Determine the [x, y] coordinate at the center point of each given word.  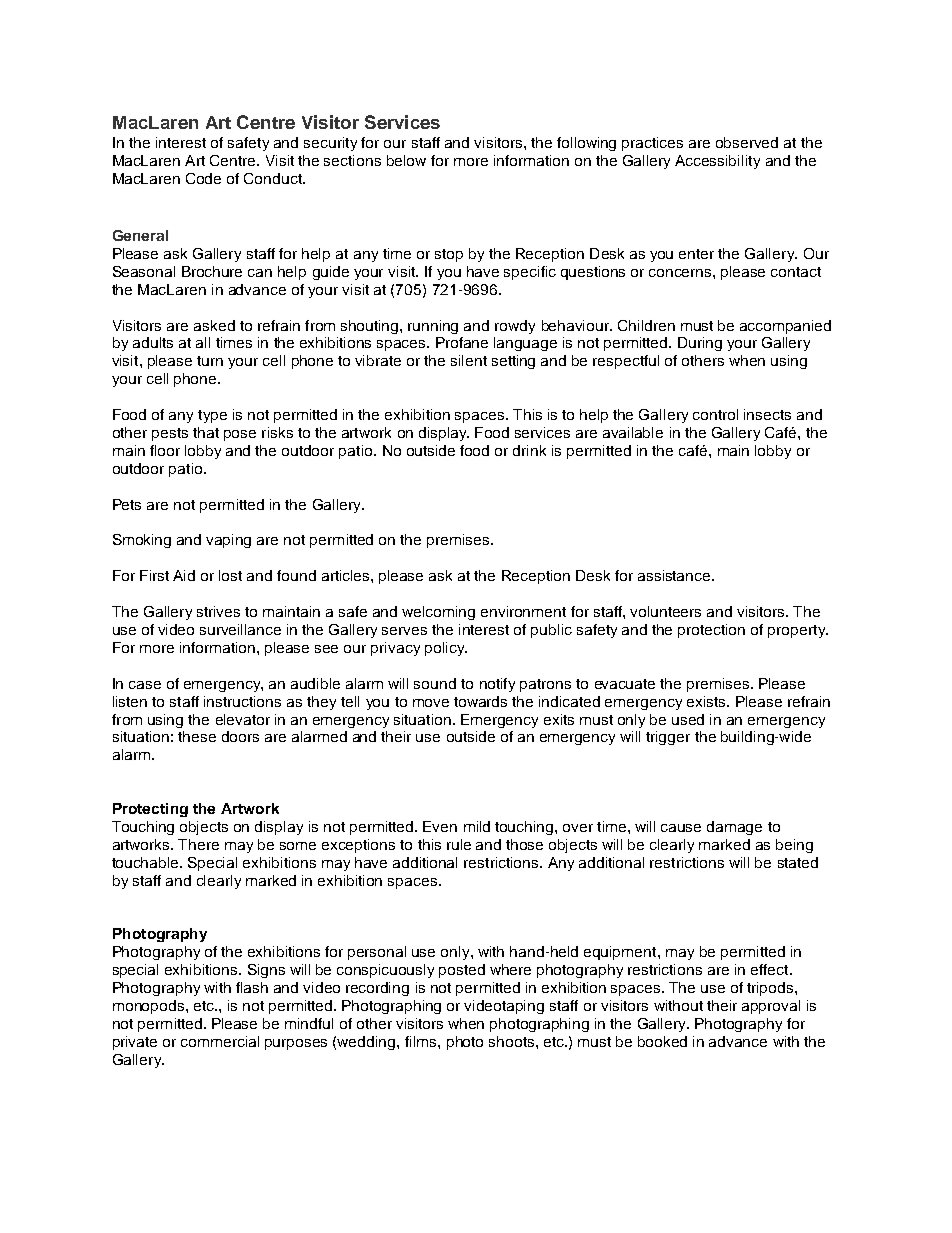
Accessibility [717, 162]
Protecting [150, 810]
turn [210, 361]
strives [218, 611]
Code [203, 178]
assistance [675, 575]
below [406, 160]
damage [734, 828]
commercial [220, 1041]
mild [477, 826]
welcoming [438, 613]
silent [469, 360]
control [715, 414]
